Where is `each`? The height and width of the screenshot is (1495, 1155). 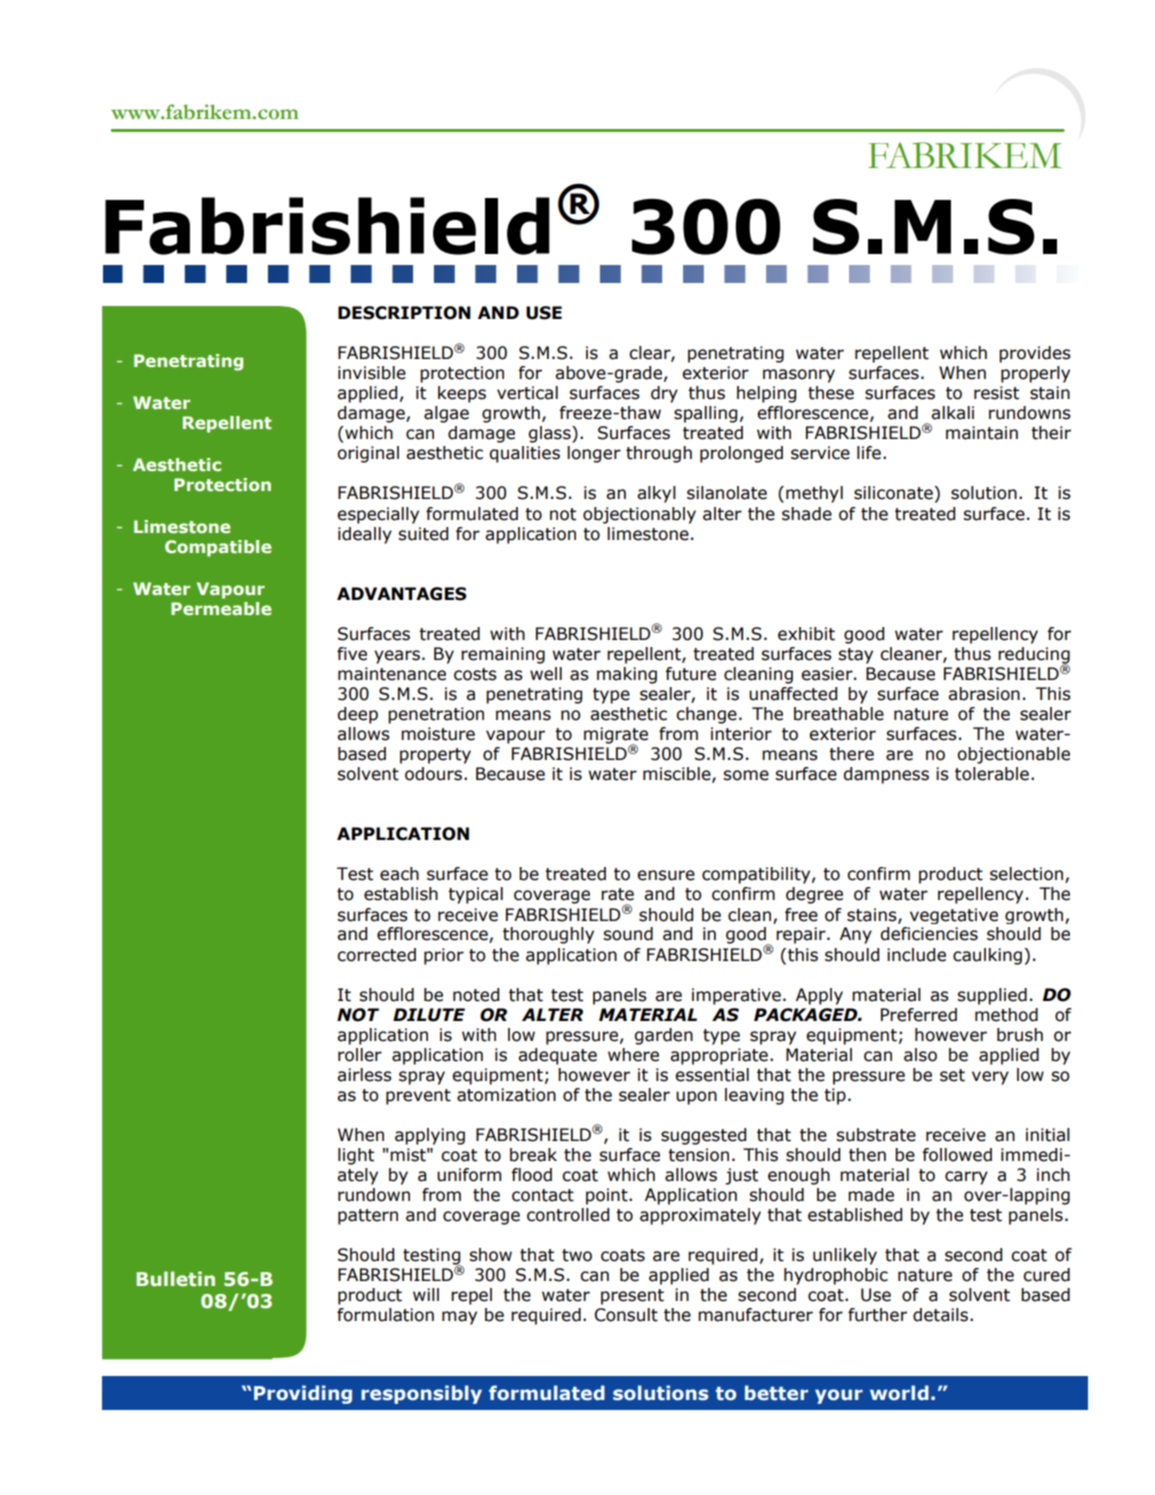 each is located at coordinates (399, 874).
